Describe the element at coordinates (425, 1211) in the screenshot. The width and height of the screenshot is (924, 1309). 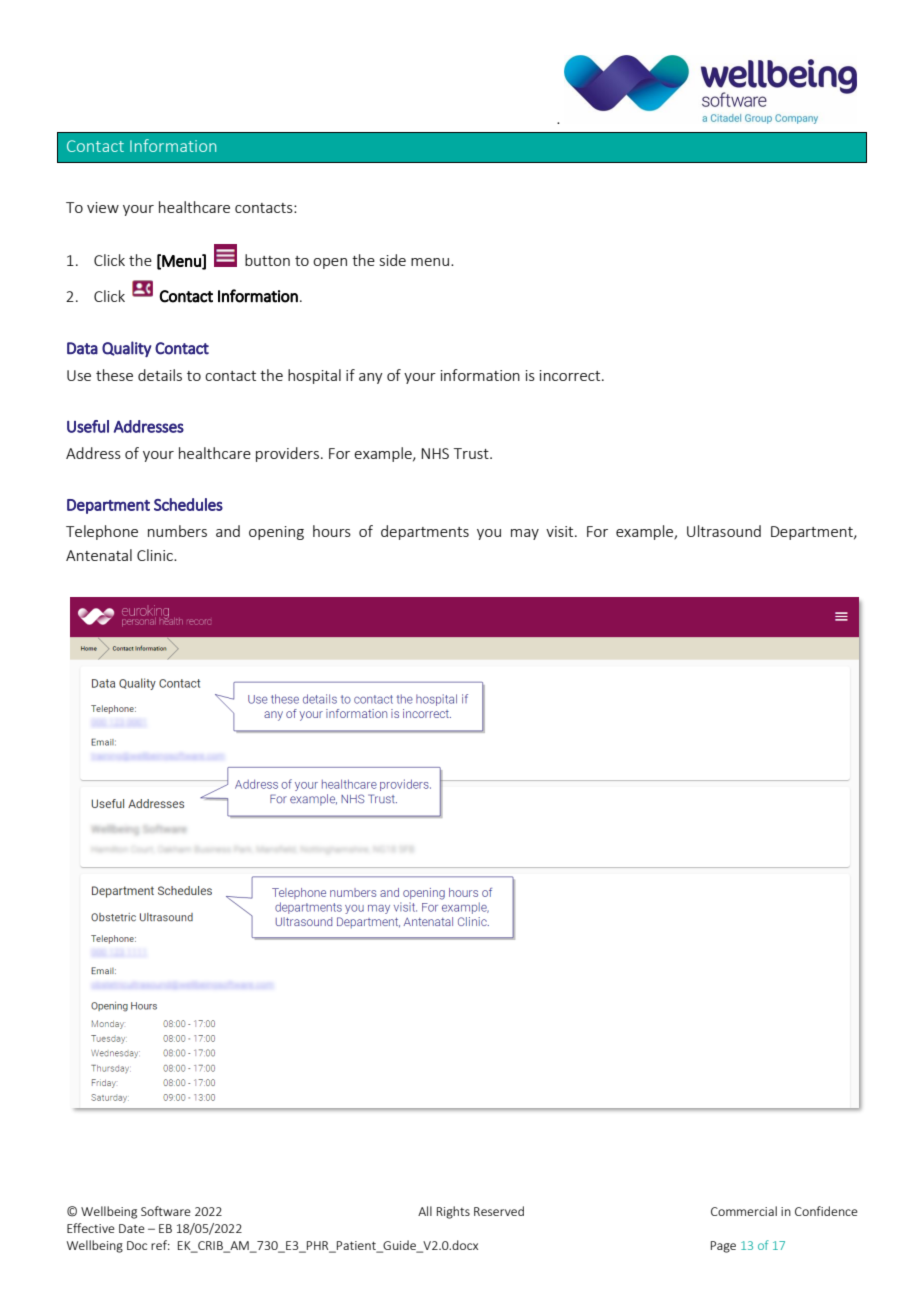
I see `All` at that location.
